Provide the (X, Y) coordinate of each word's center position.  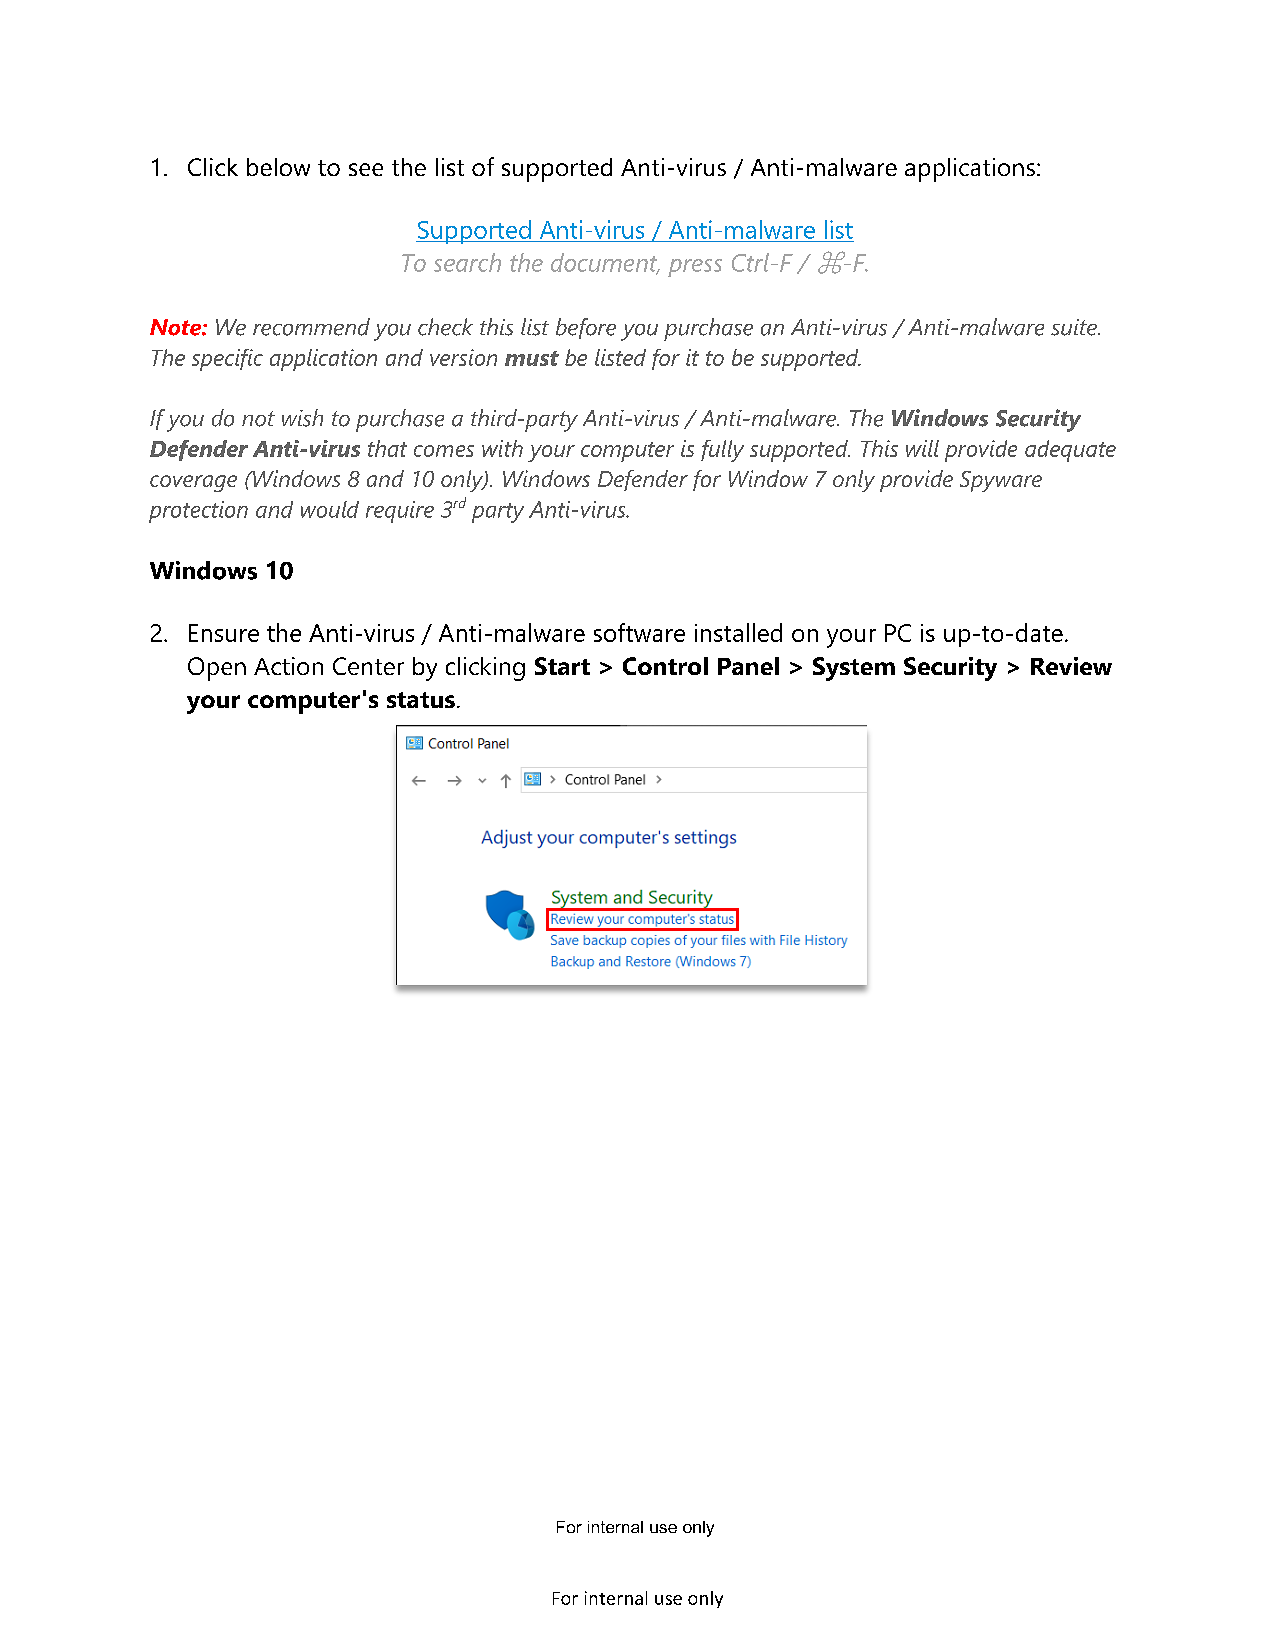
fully (722, 451)
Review (1071, 666)
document (605, 263)
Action (288, 666)
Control (665, 666)
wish (302, 418)
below (278, 167)
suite (1075, 327)
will (922, 448)
